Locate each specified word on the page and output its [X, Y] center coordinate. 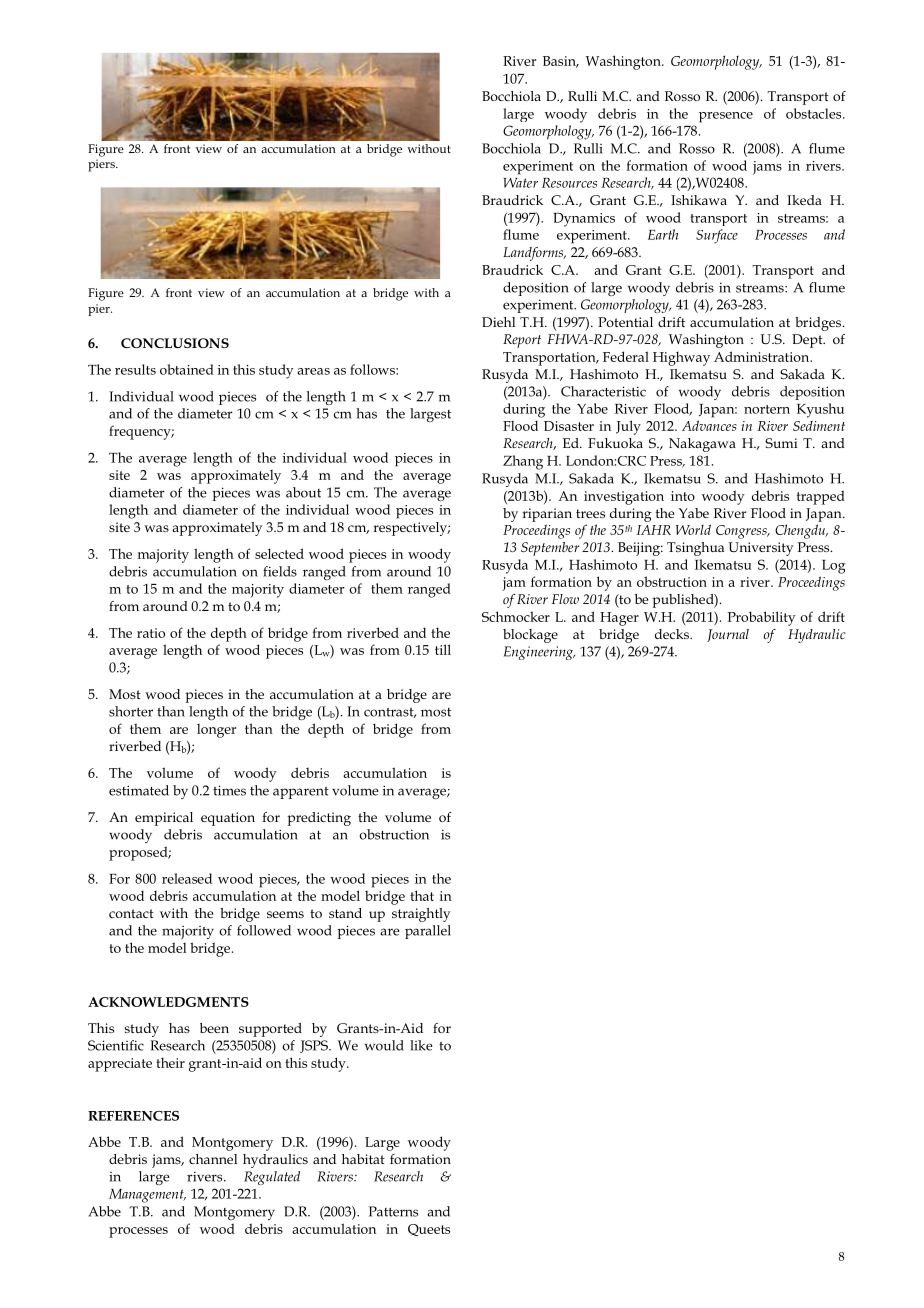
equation [228, 819]
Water [521, 183]
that [422, 895]
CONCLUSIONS [175, 343]
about [303, 492]
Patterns [393, 1211]
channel [213, 1159]
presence [726, 117]
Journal [728, 635]
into [683, 496]
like [421, 1045]
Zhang [523, 462]
